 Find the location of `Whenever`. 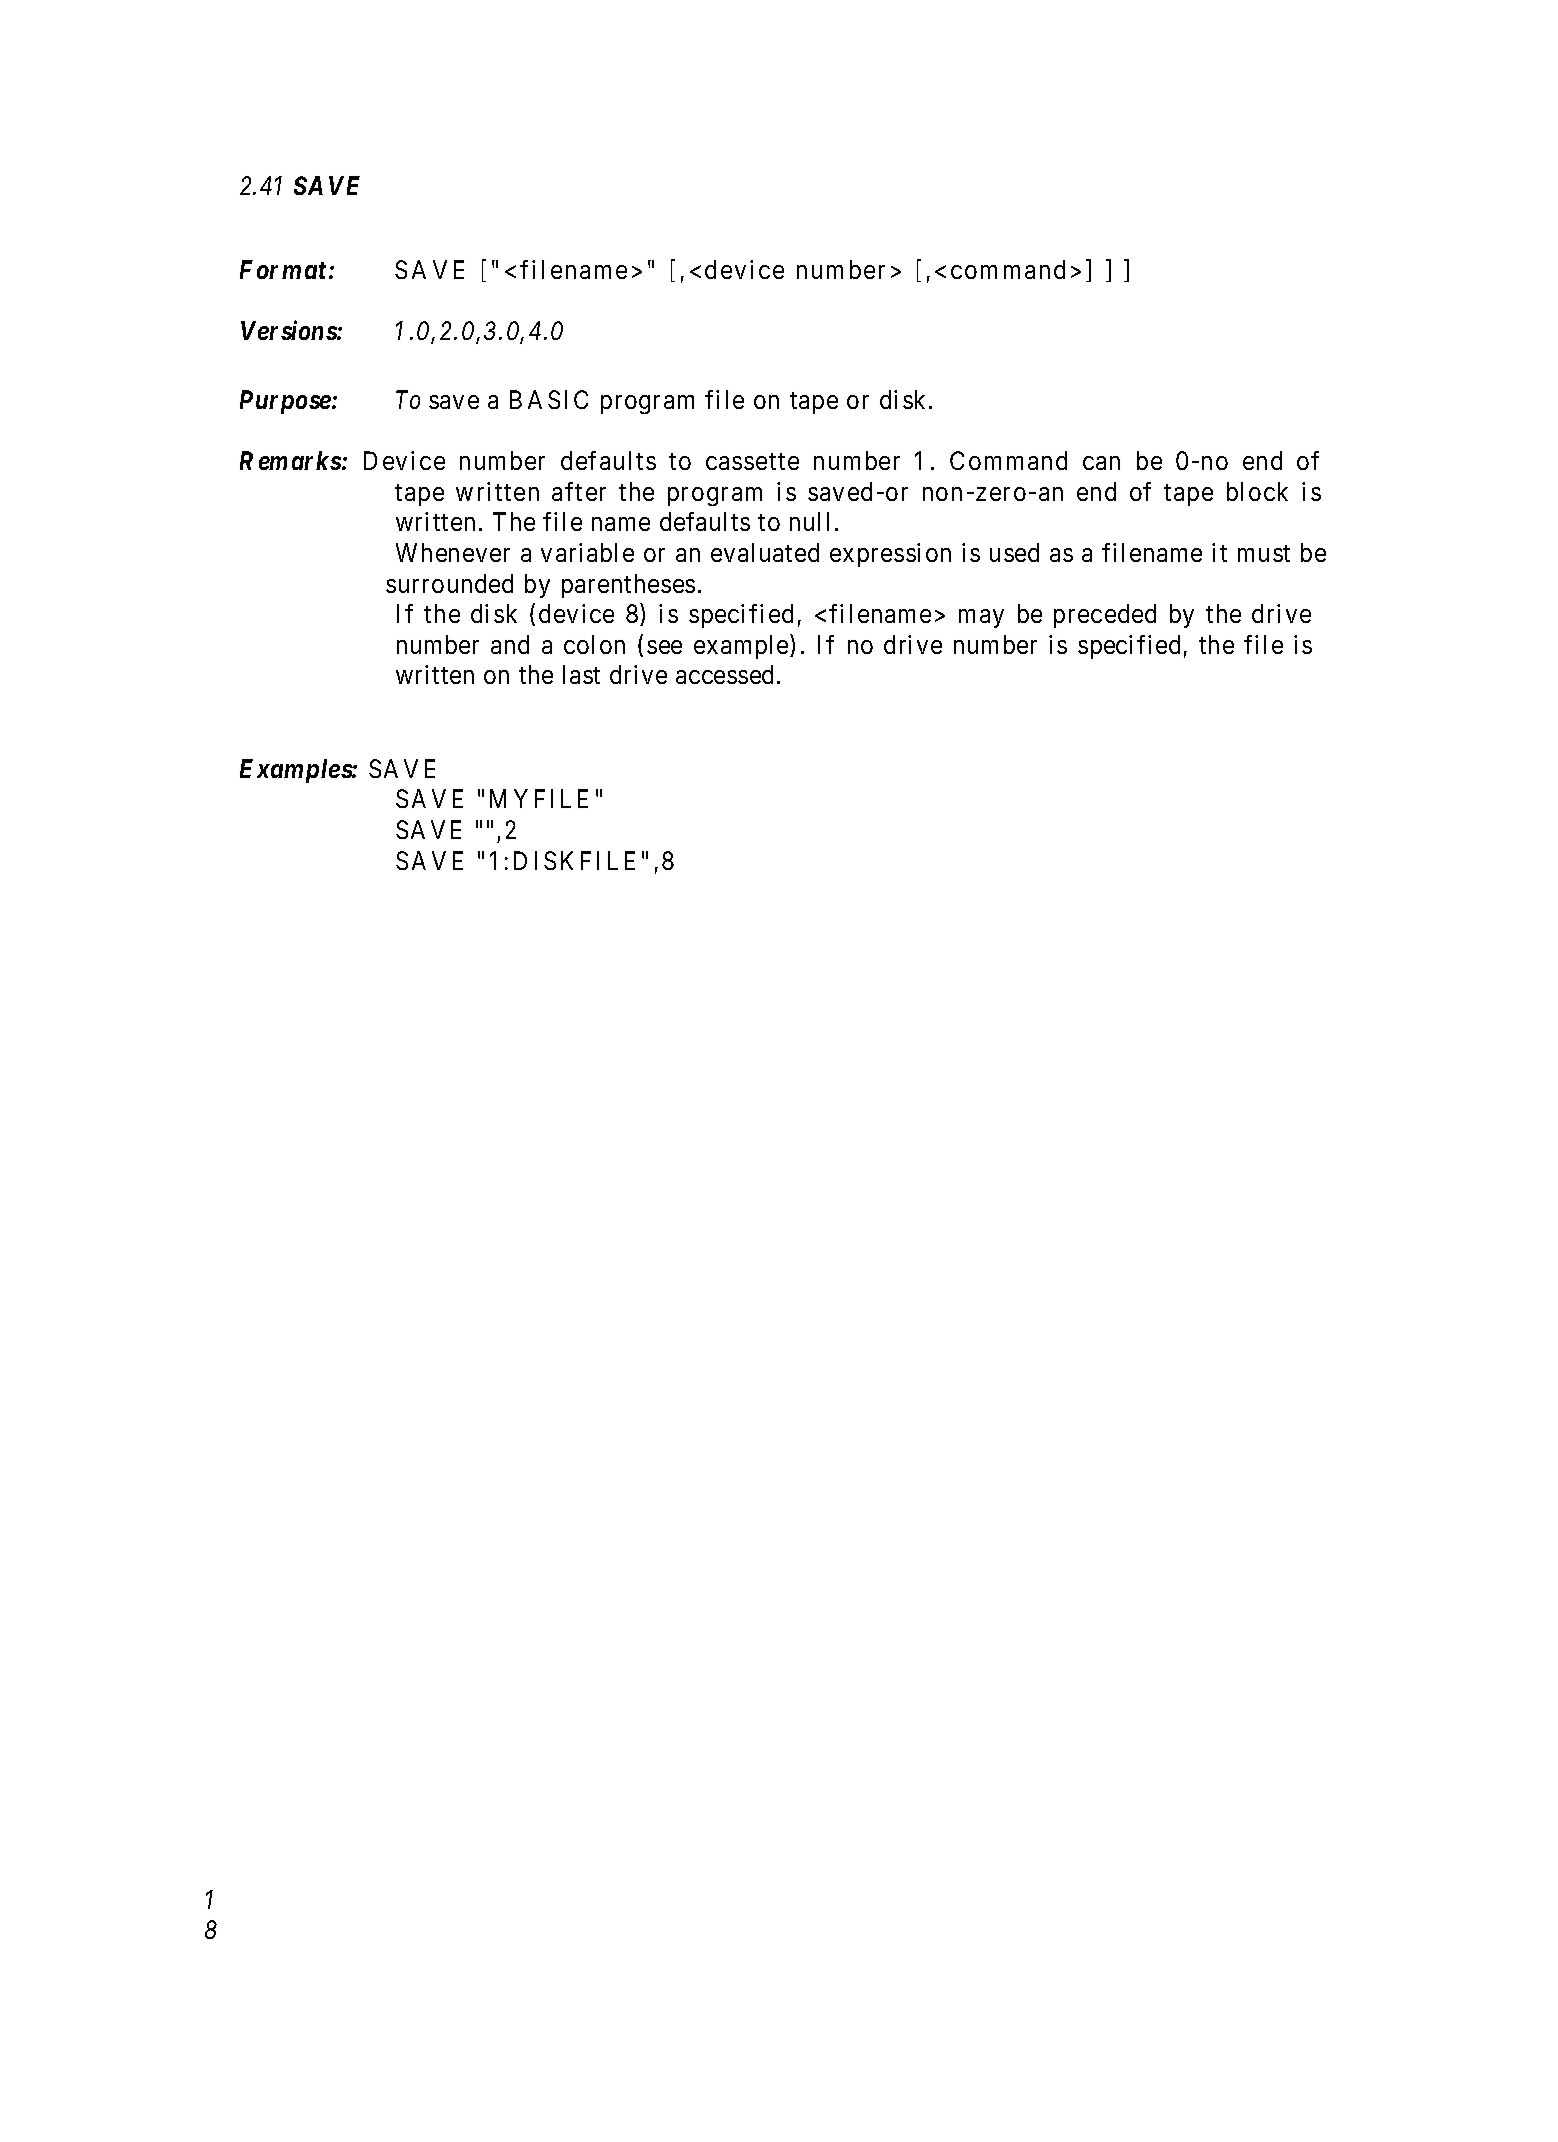

Whenever is located at coordinates (453, 552).
